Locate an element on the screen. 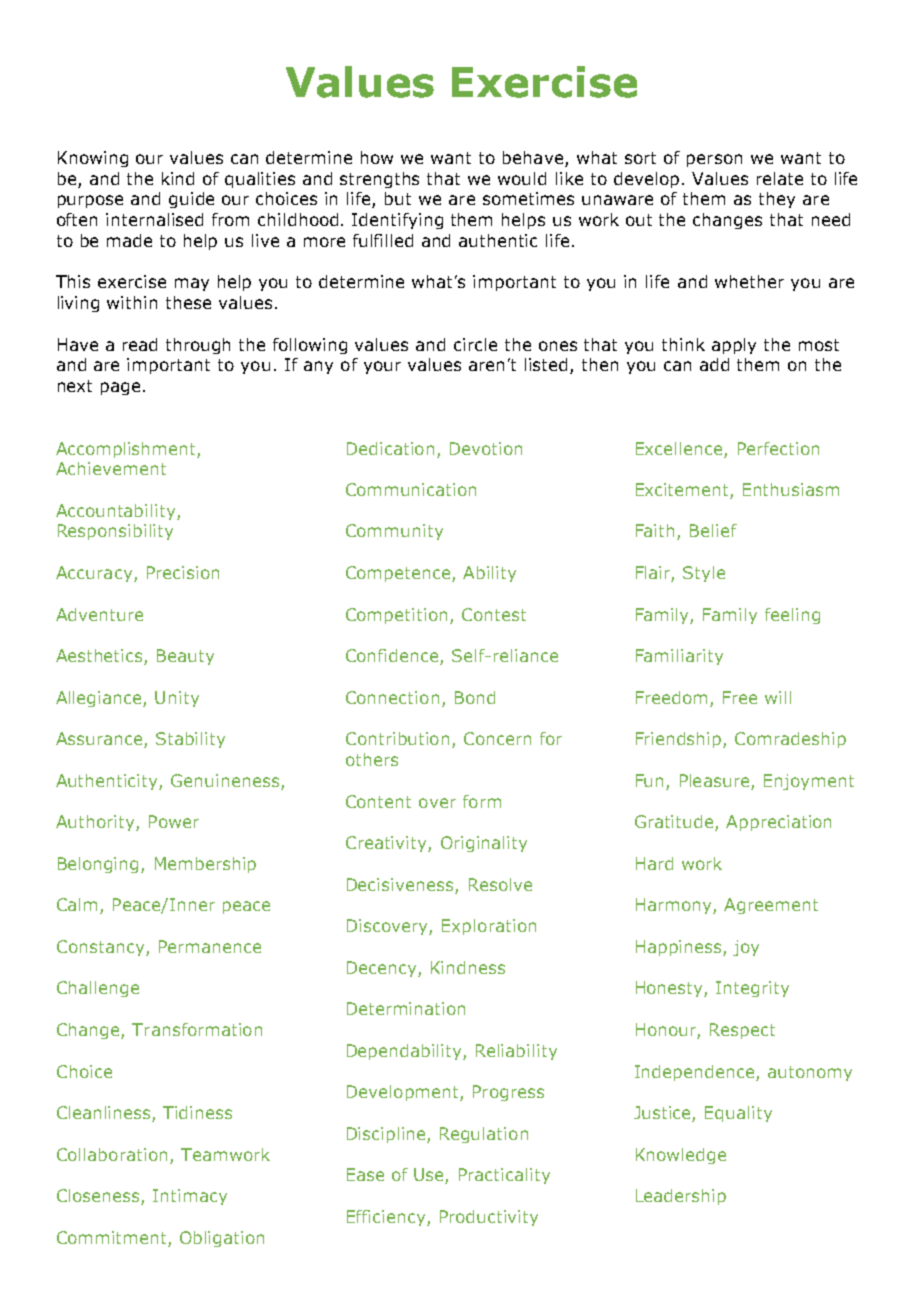 The height and width of the screenshot is (1308, 924). Communication is located at coordinates (411, 489).
